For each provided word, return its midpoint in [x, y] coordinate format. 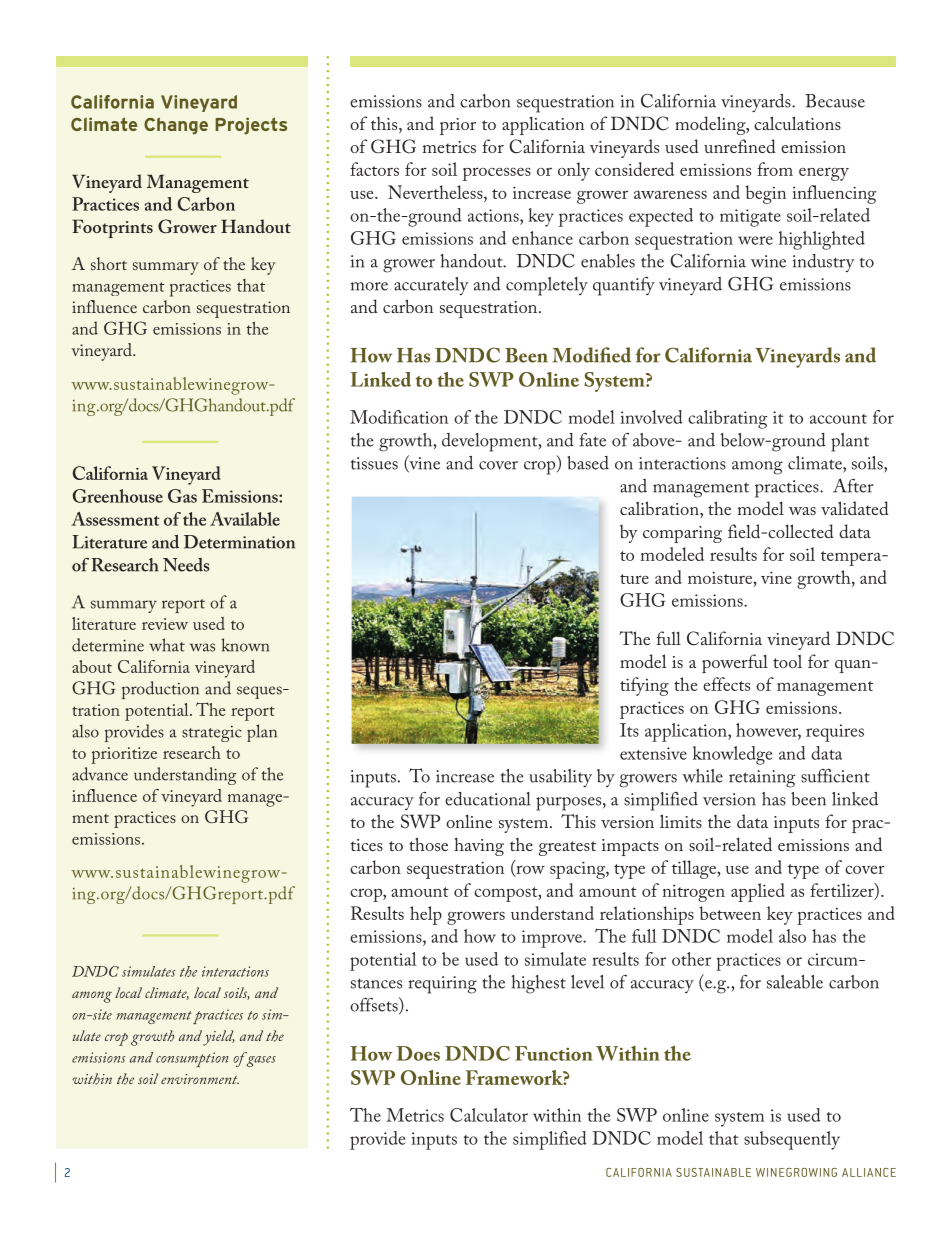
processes [497, 174]
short [109, 263]
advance [100, 774]
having [479, 846]
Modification [399, 417]
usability [560, 778]
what [167, 645]
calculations [797, 123]
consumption [192, 1059]
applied [758, 892]
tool [787, 661]
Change [176, 126]
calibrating [728, 419]
